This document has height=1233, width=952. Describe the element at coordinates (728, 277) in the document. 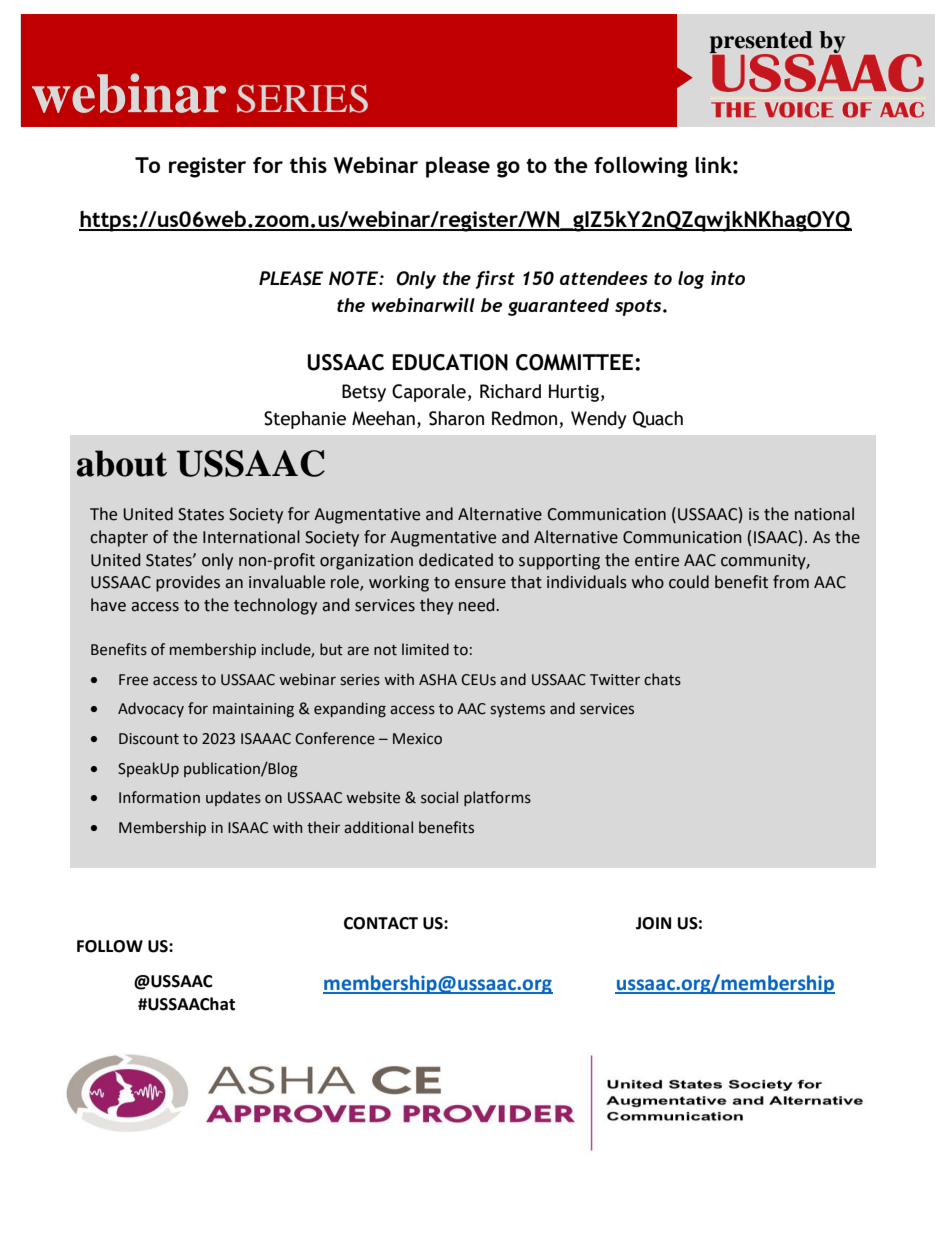

I see `into` at that location.
